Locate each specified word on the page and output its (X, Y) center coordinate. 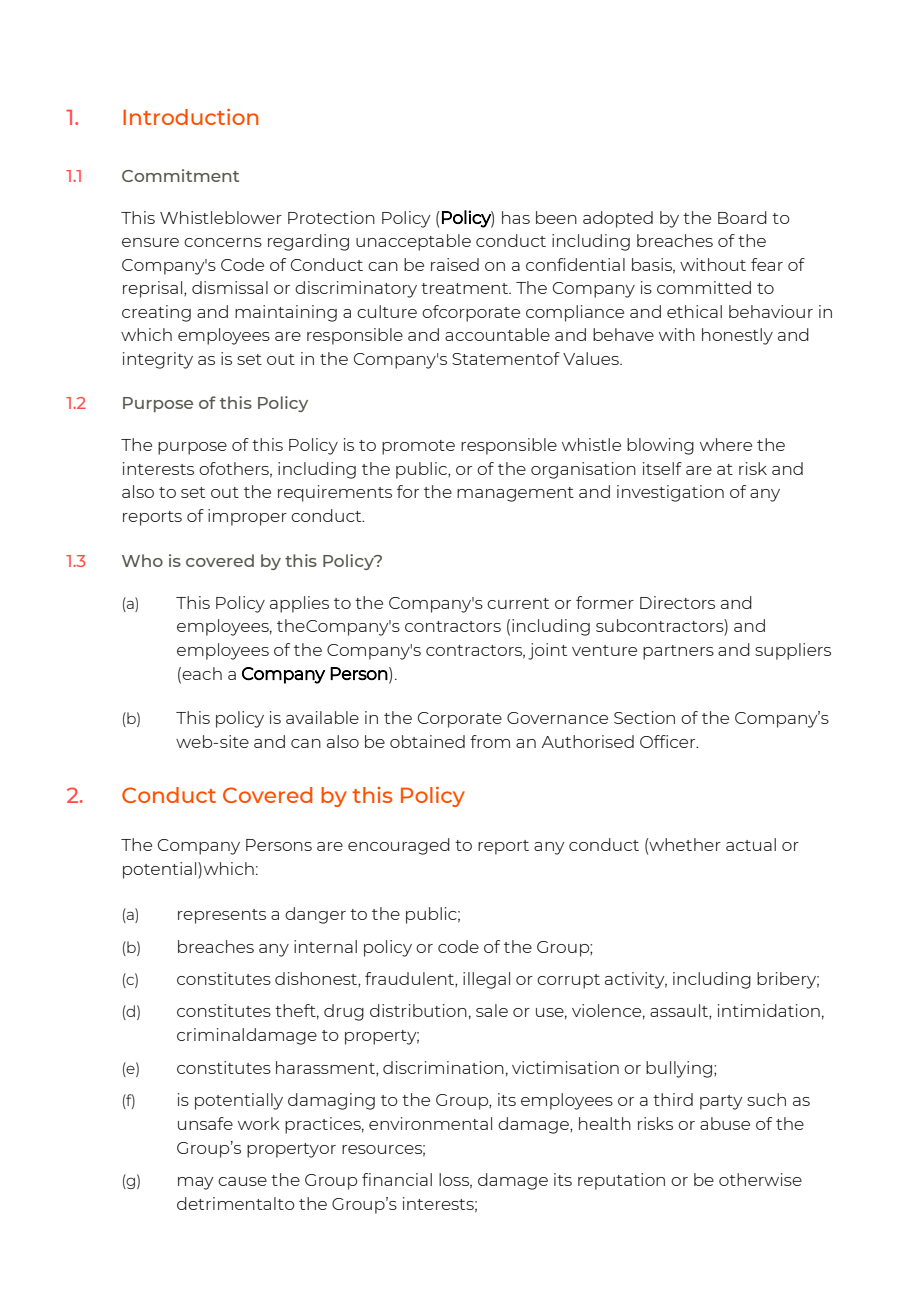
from (490, 741)
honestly (737, 336)
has (516, 217)
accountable (497, 334)
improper (247, 517)
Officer (669, 741)
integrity (158, 360)
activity (636, 980)
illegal (486, 980)
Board (742, 217)
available (322, 717)
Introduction (191, 117)
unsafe (205, 1123)
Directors (677, 602)
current (518, 603)
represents (222, 916)
